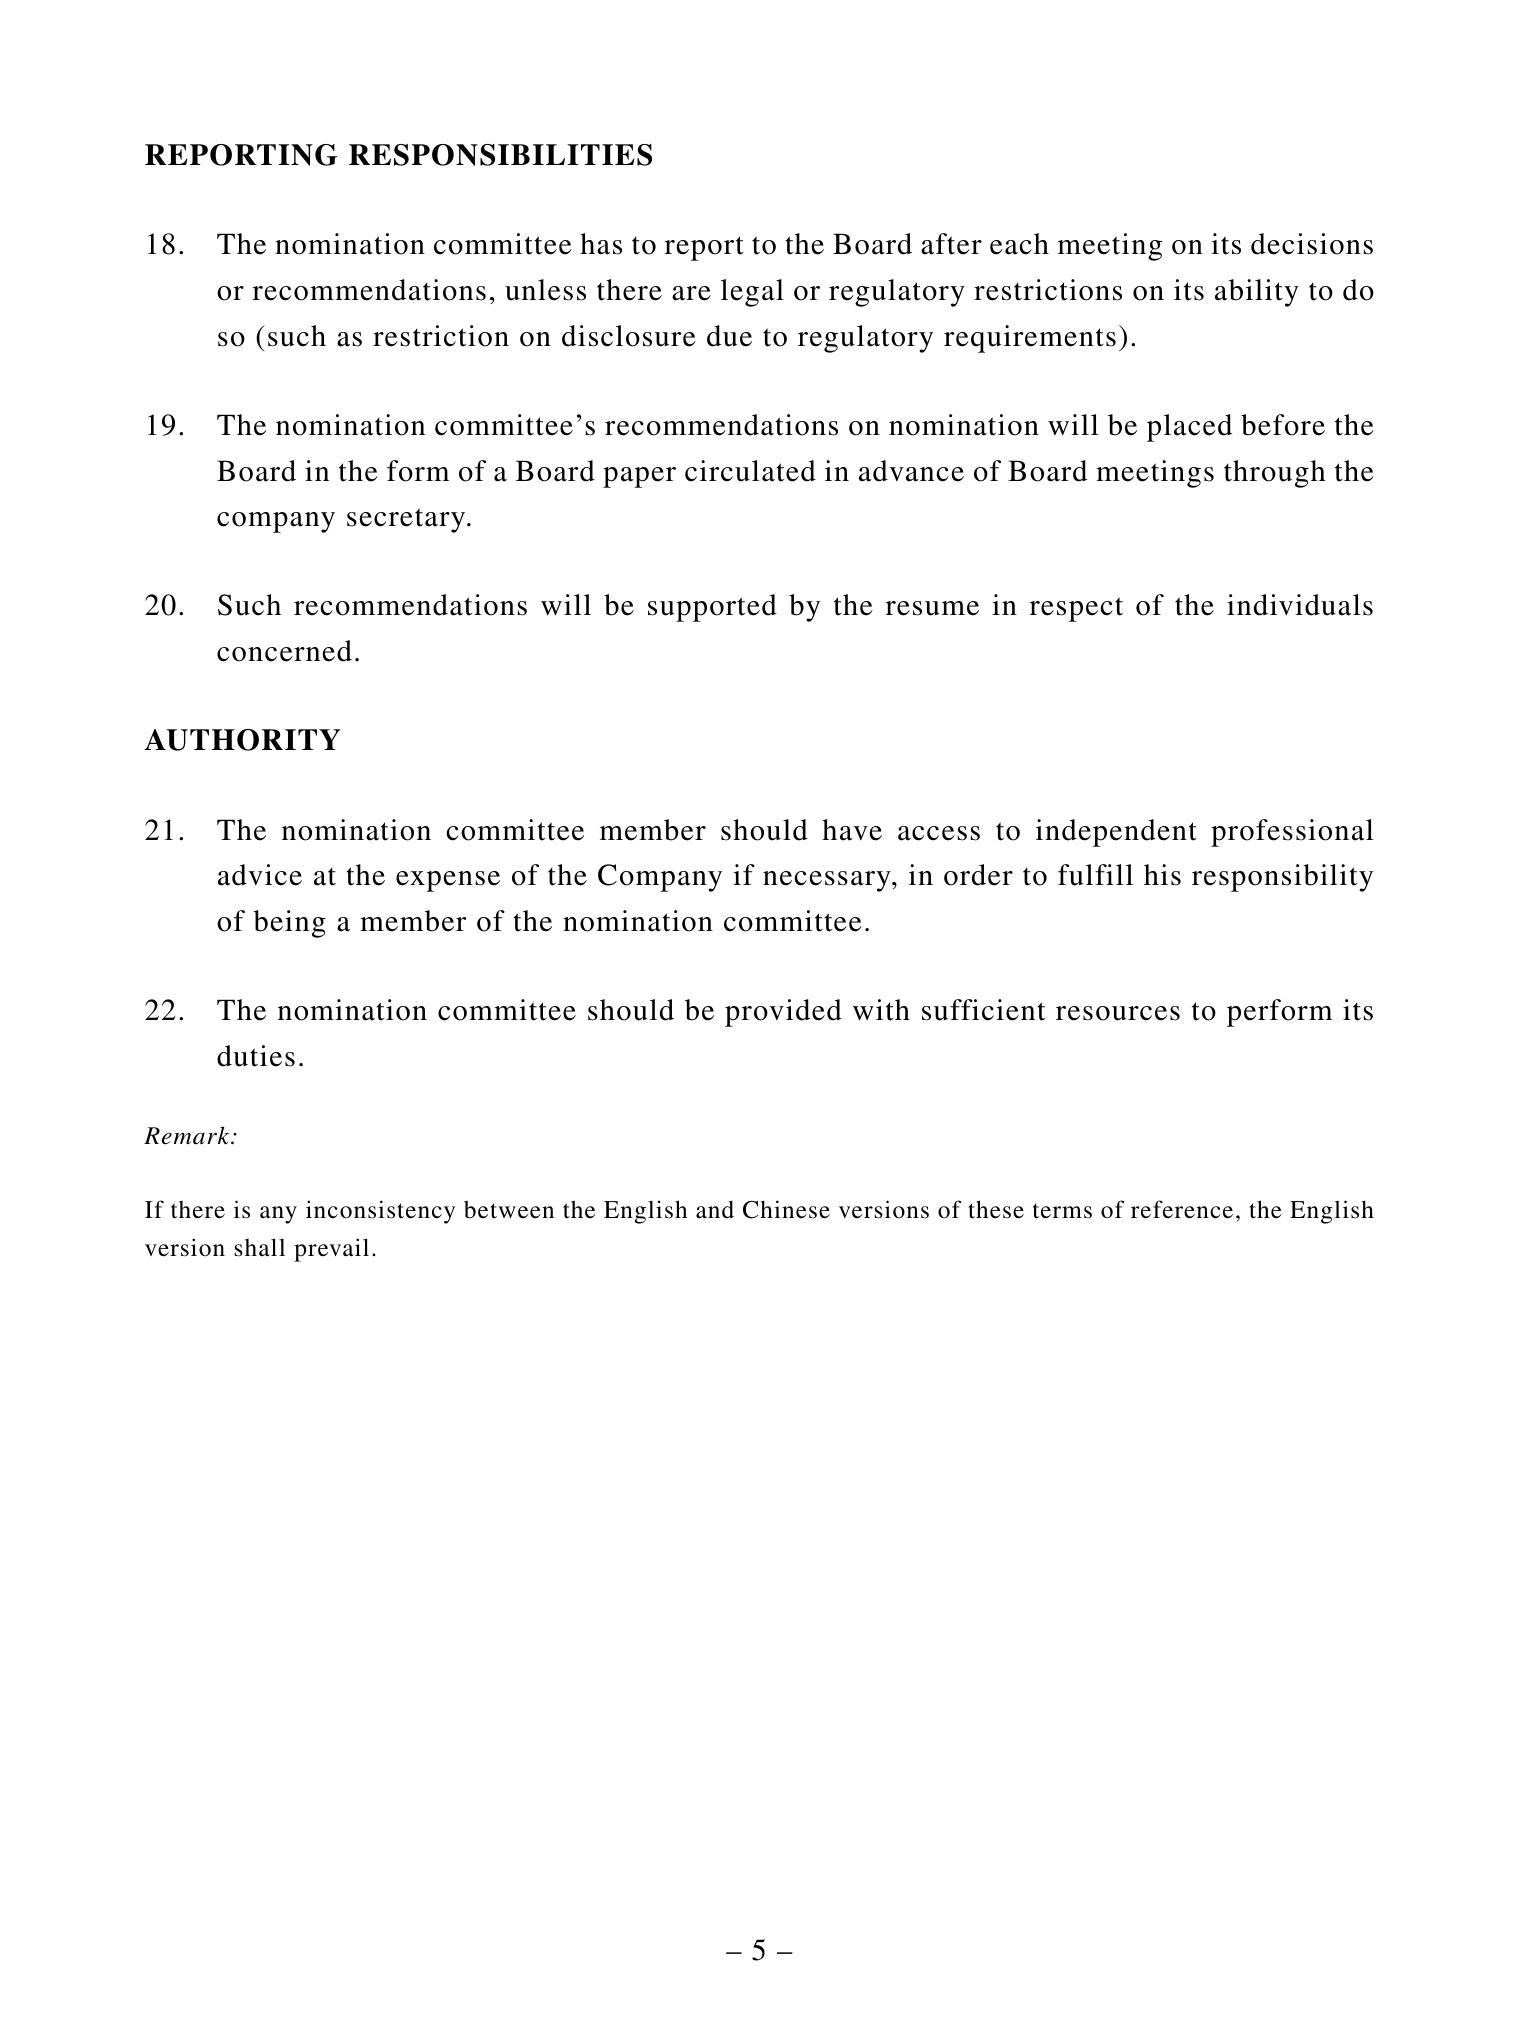 This page has width=1518, height=2026. I want to click on provided, so click(783, 1013).
